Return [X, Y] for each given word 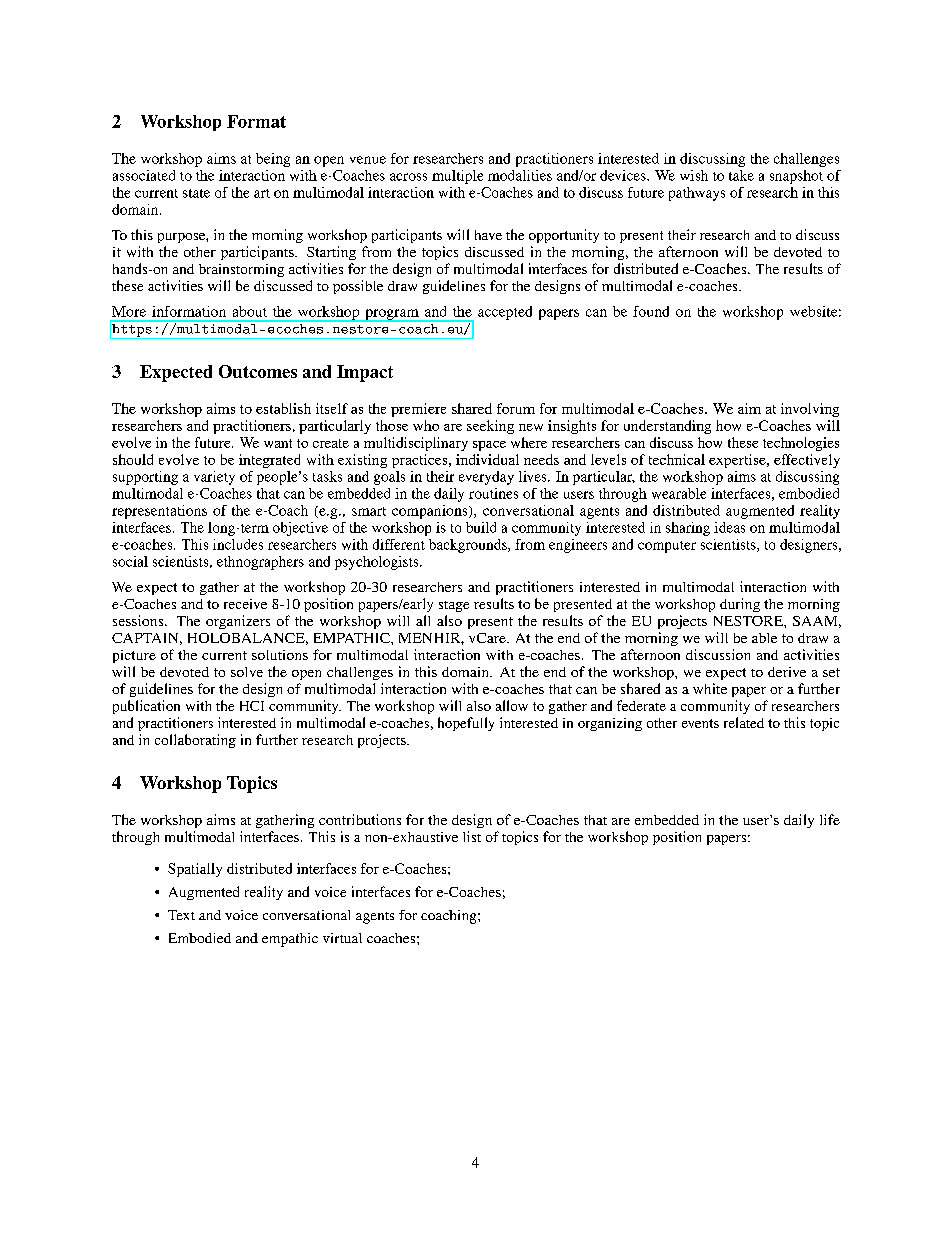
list [472, 836]
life [830, 819]
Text [181, 915]
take [741, 175]
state [196, 193]
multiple [457, 177]
